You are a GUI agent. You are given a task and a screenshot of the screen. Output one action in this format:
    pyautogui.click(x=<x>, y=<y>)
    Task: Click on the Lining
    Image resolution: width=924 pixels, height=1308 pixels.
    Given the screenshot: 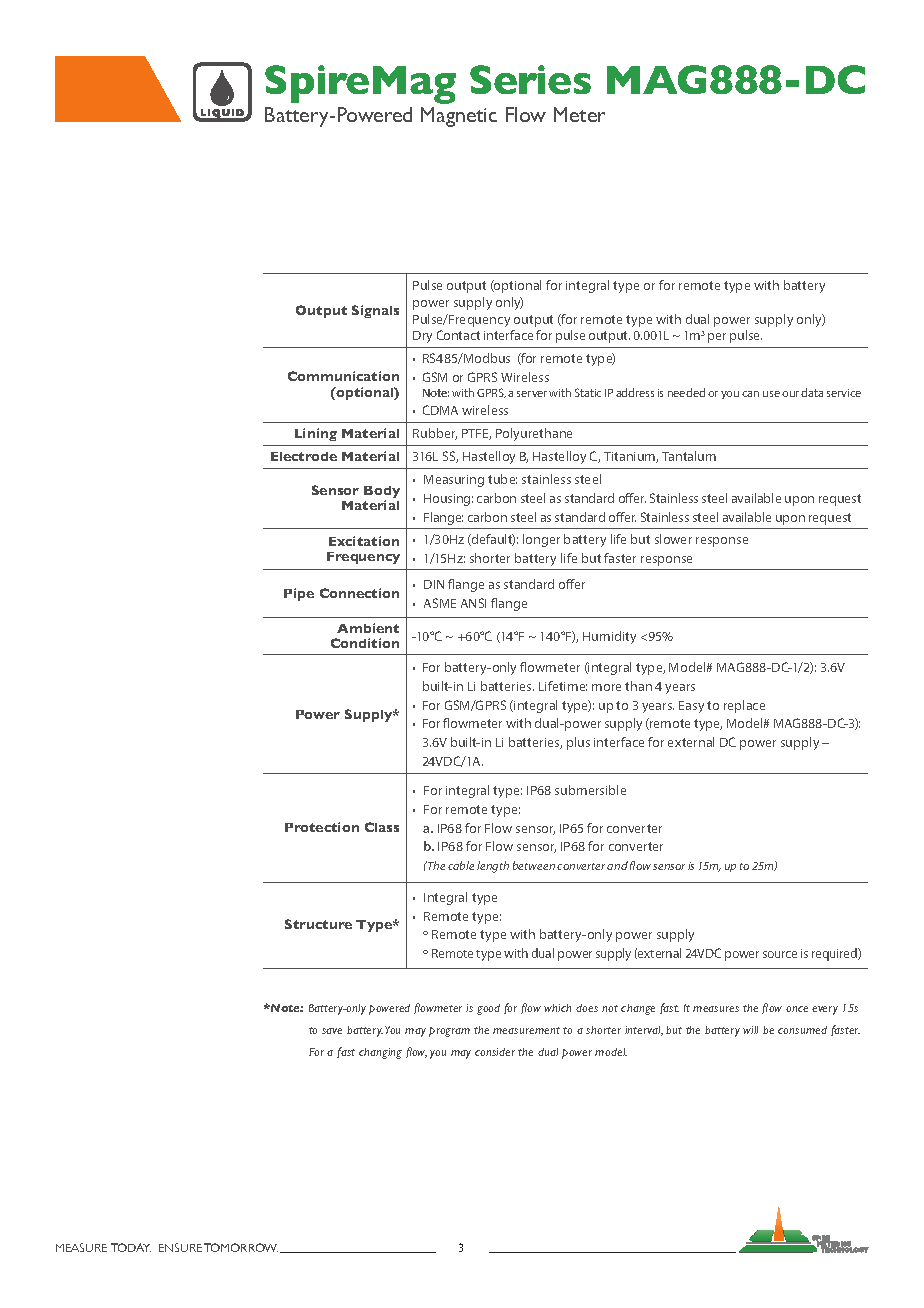 What is the action you would take?
    pyautogui.click(x=316, y=434)
